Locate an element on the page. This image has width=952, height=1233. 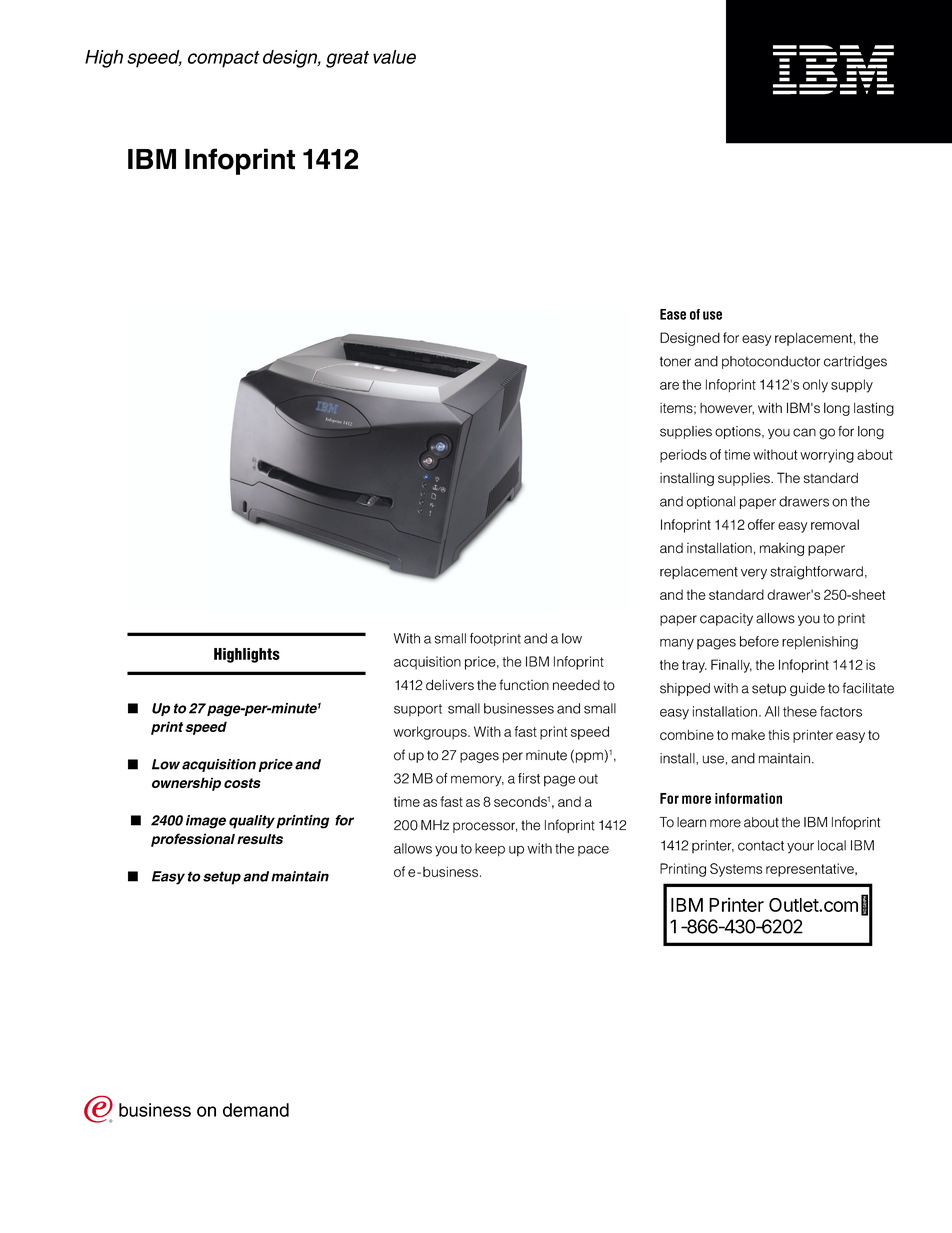
great is located at coordinates (347, 59).
